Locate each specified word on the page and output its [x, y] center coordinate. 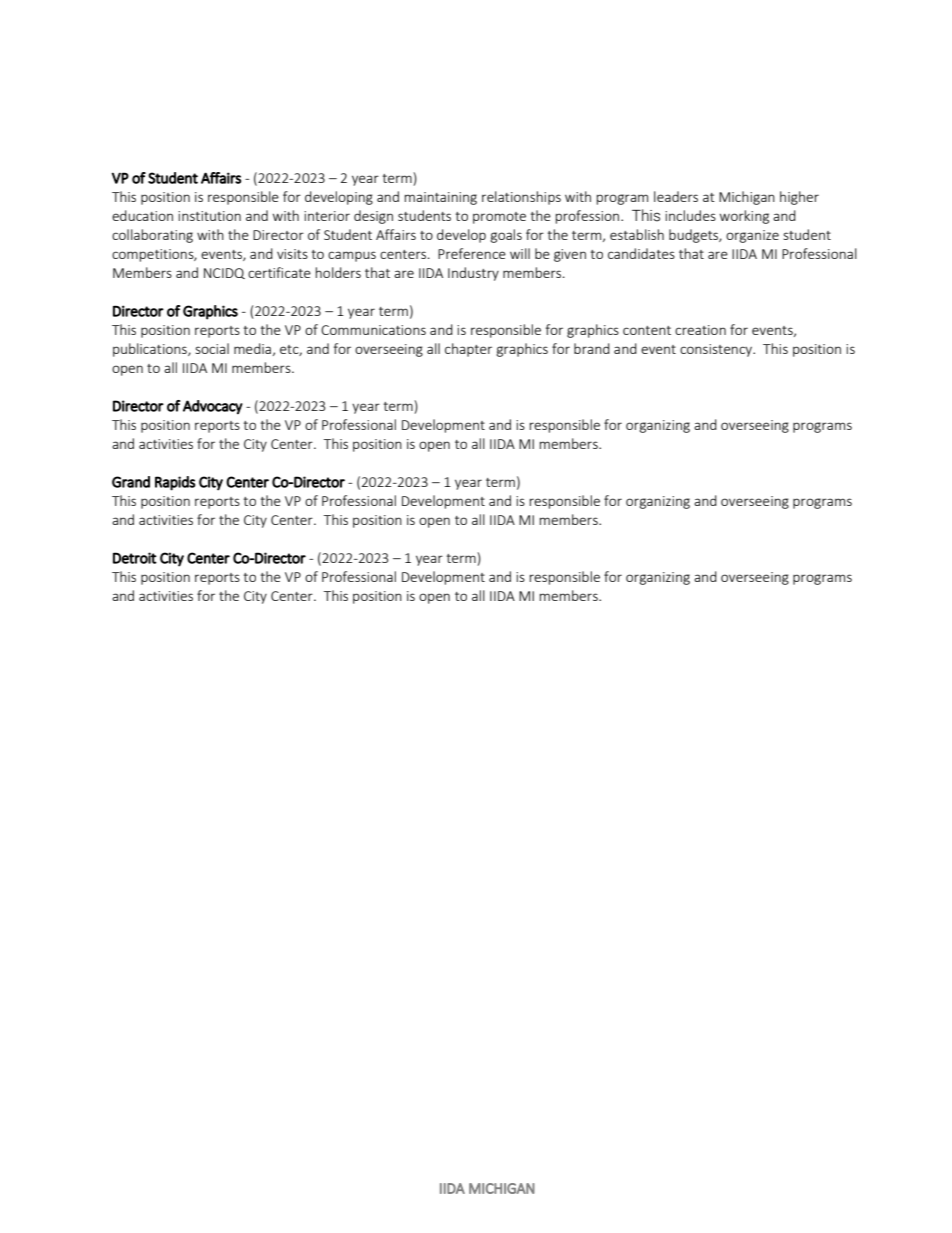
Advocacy [213, 407]
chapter [468, 350]
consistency [717, 350]
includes [690, 215]
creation [700, 330]
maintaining [440, 198]
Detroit [135, 558]
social [212, 348]
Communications [373, 330]
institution [209, 216]
